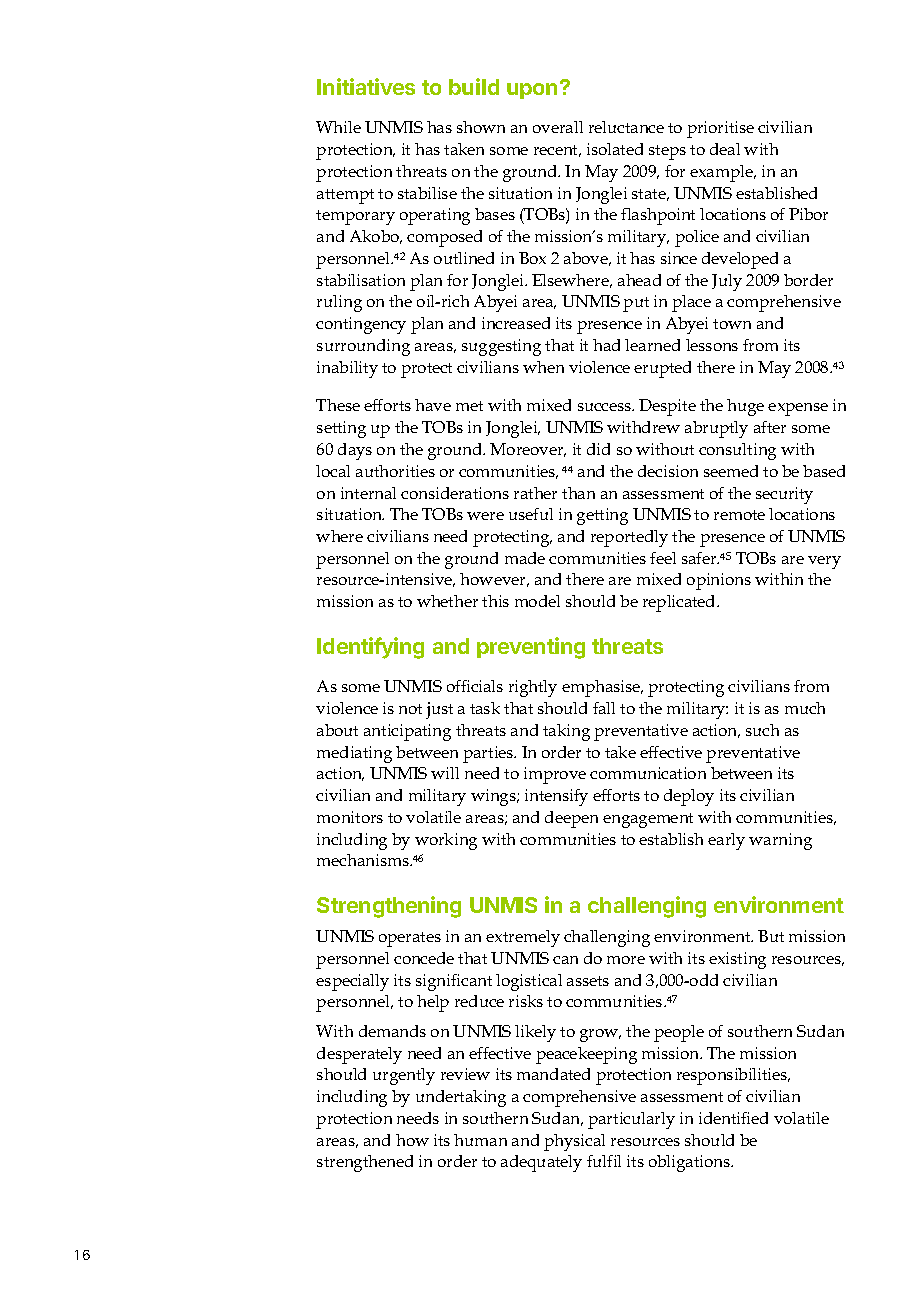 This page has height=1308, width=924. Describe the element at coordinates (720, 129) in the page. I see `prioritise` at that location.
